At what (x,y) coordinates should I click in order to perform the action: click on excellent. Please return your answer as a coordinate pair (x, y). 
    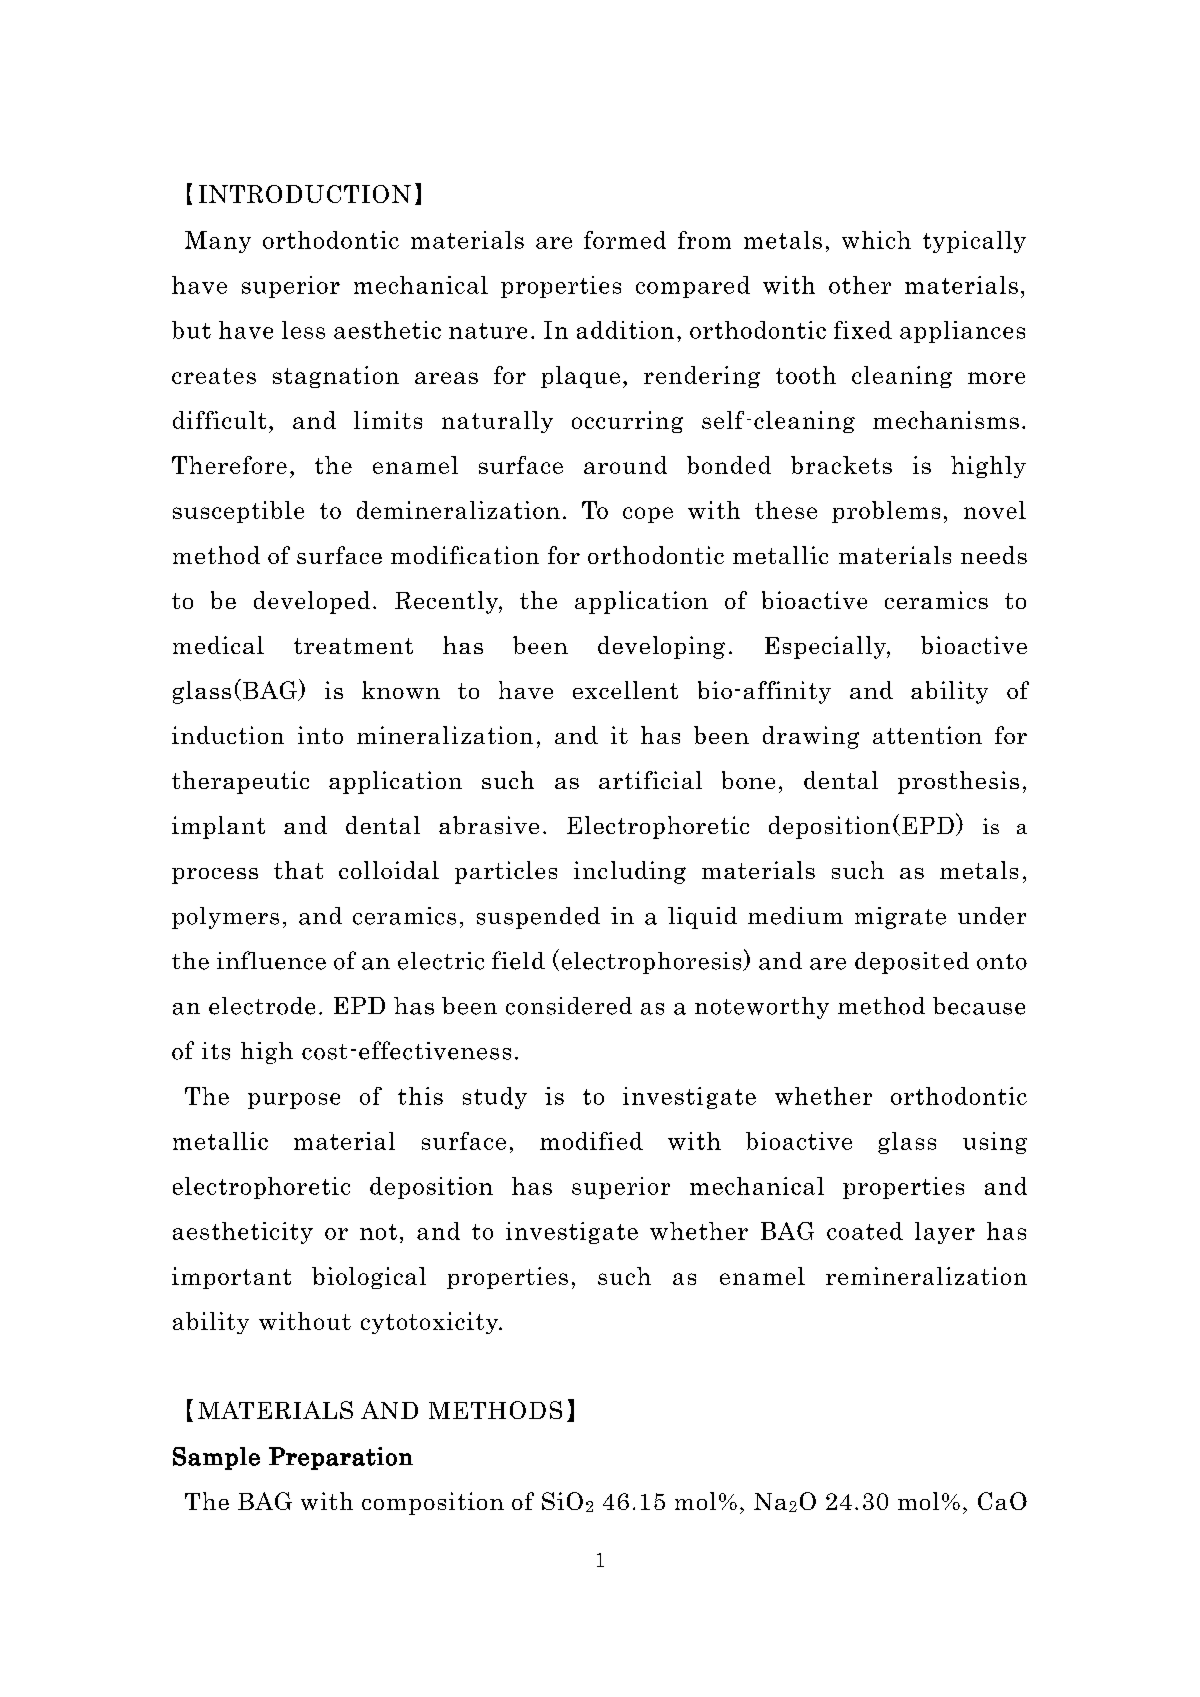
    Looking at the image, I should click on (625, 690).
